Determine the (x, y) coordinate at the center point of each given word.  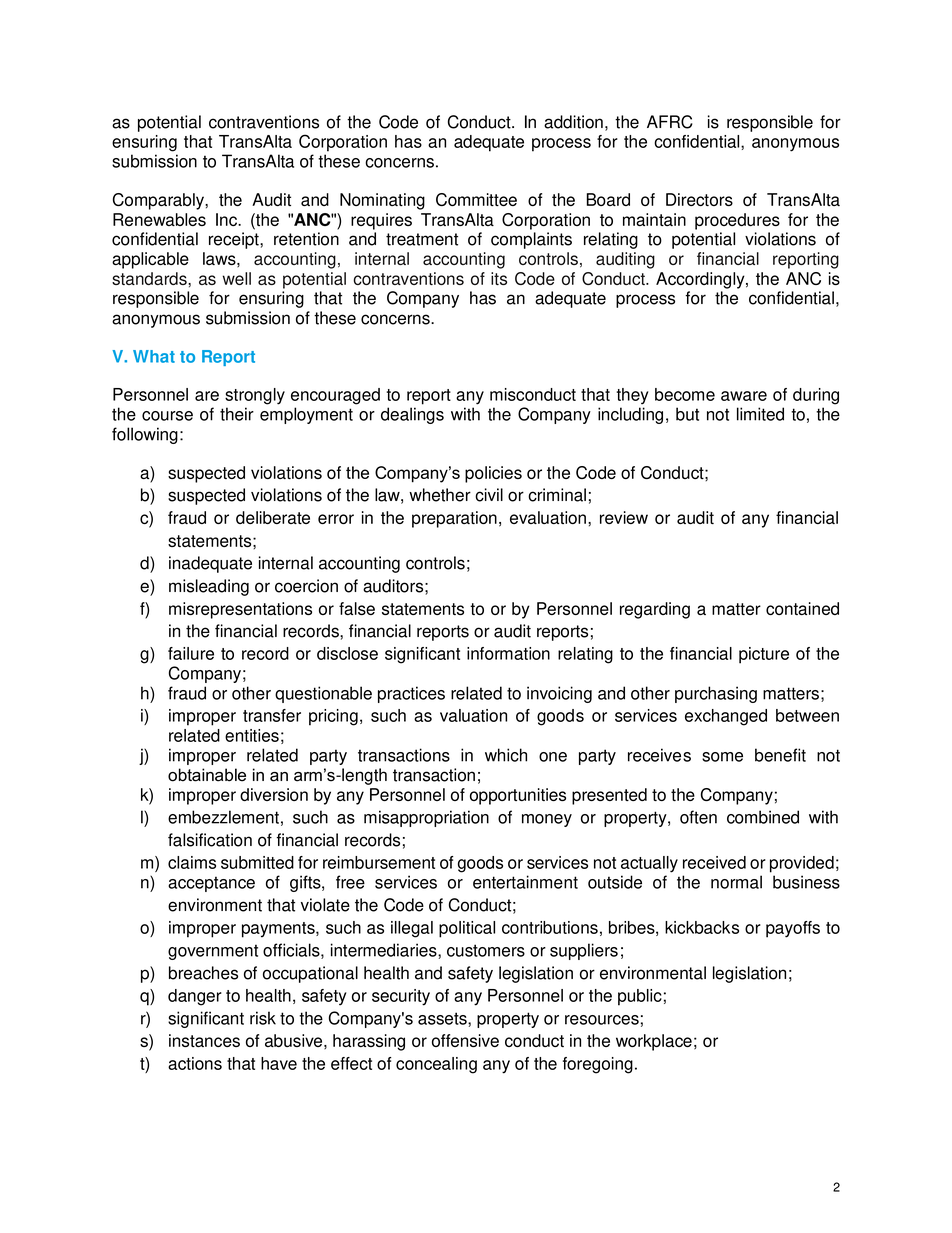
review (624, 517)
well (236, 278)
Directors (699, 199)
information (508, 653)
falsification (210, 840)
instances (204, 1040)
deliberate (273, 517)
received (714, 862)
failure (191, 653)
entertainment (525, 882)
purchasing (716, 694)
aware (744, 396)
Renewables (159, 219)
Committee (476, 199)
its (499, 278)
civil (489, 495)
